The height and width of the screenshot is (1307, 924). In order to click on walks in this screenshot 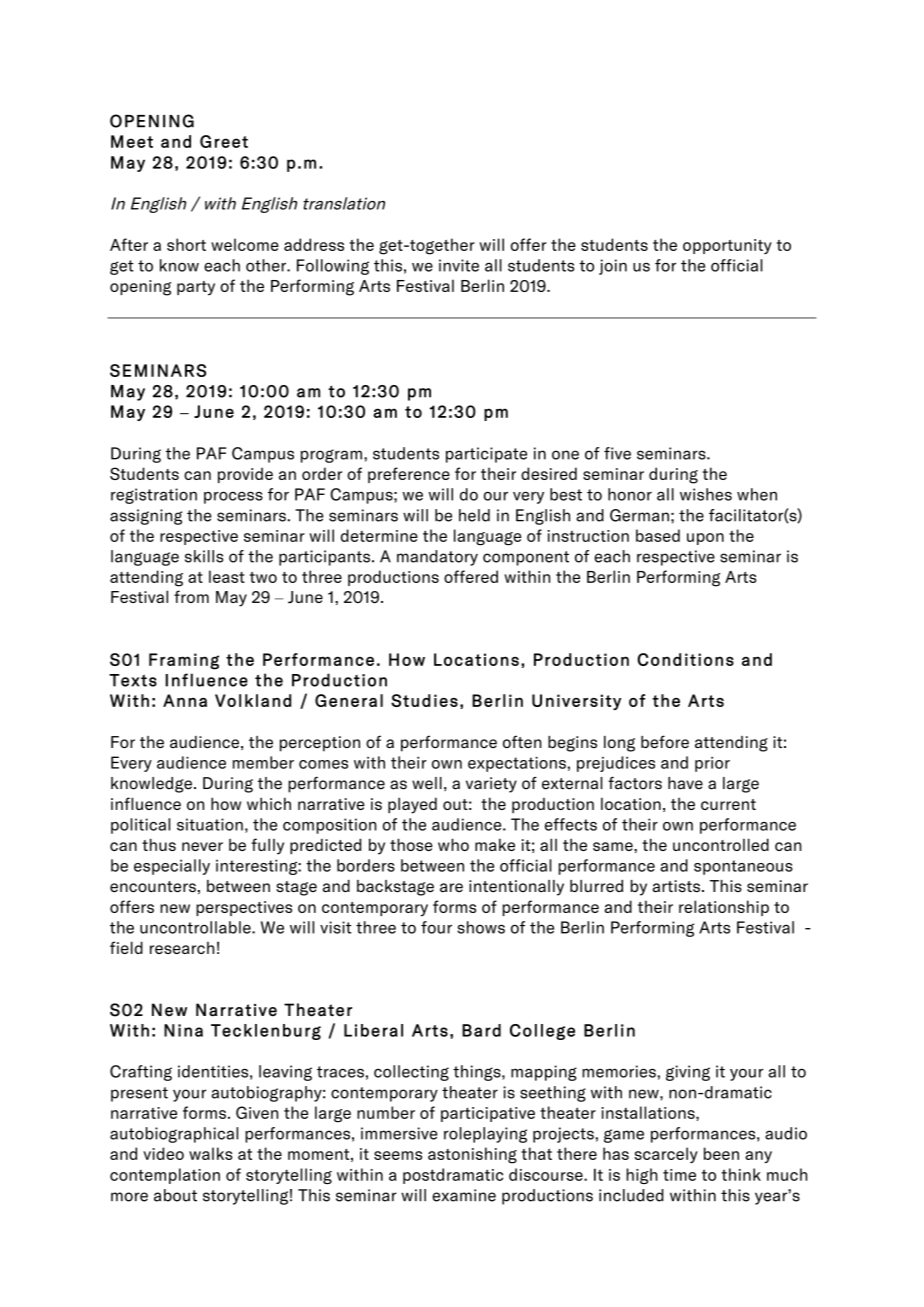, I will do `click(210, 1153)`.
